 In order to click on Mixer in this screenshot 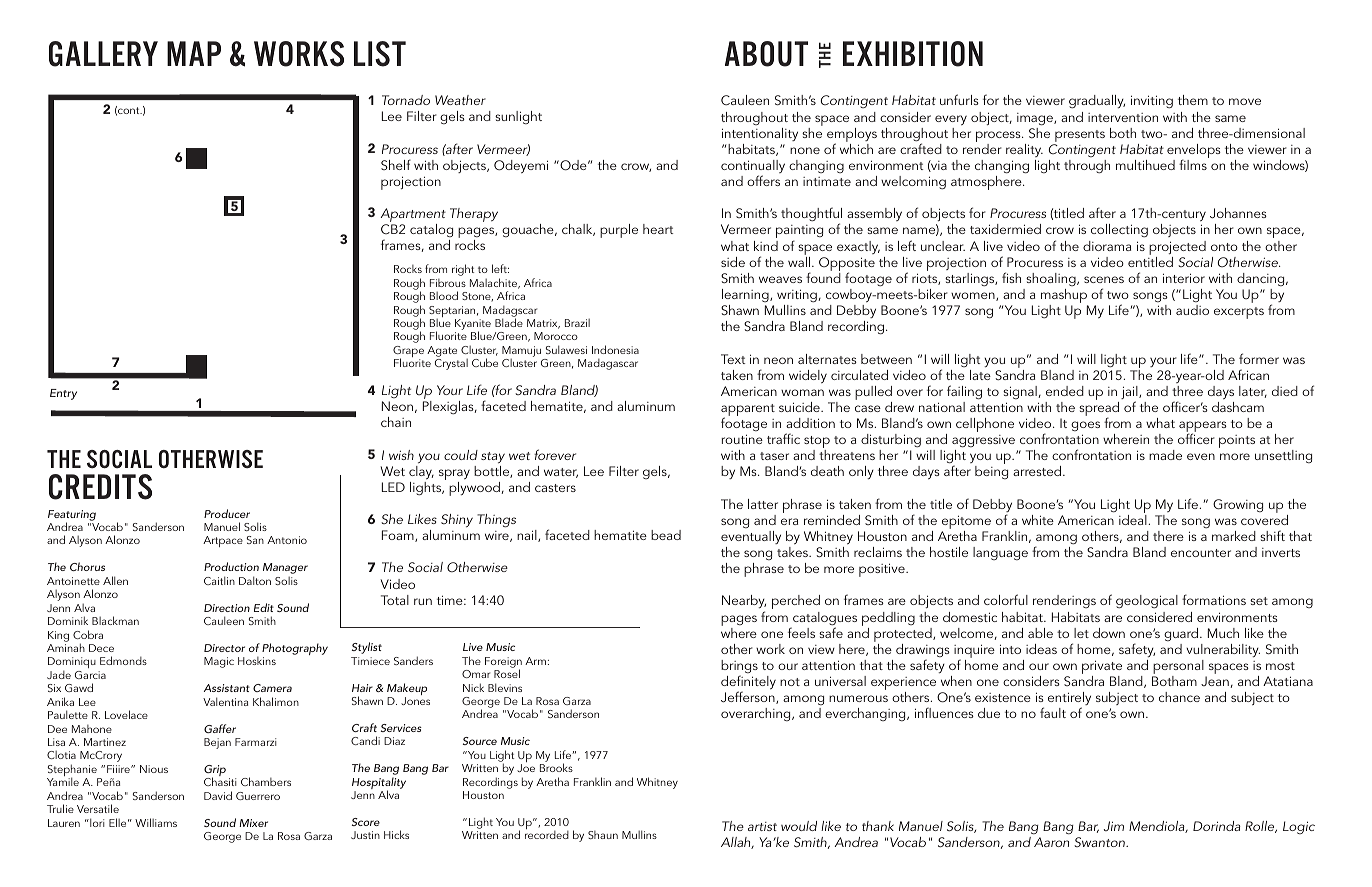, I will do `click(253, 823)`.
